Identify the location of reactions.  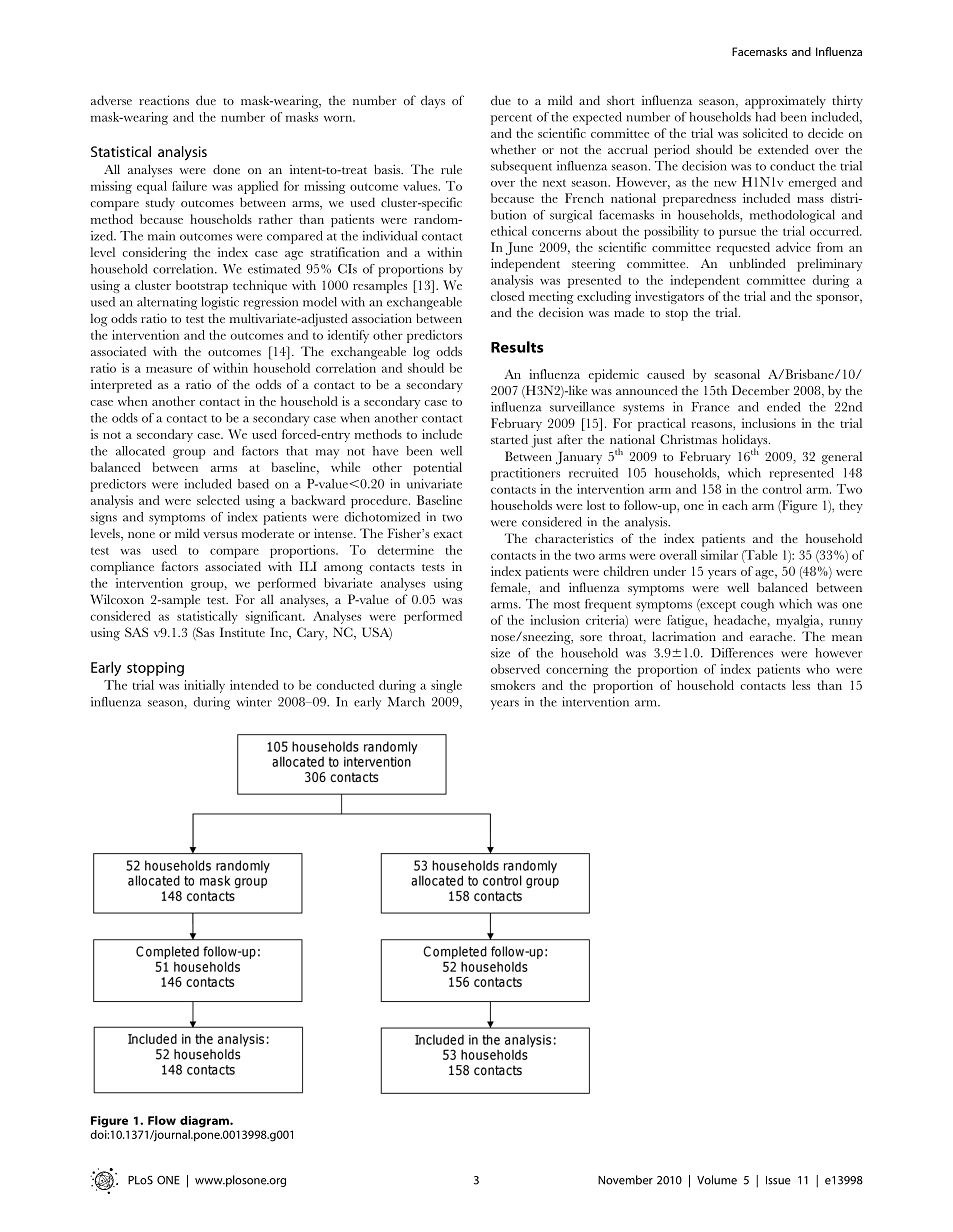
(164, 100).
